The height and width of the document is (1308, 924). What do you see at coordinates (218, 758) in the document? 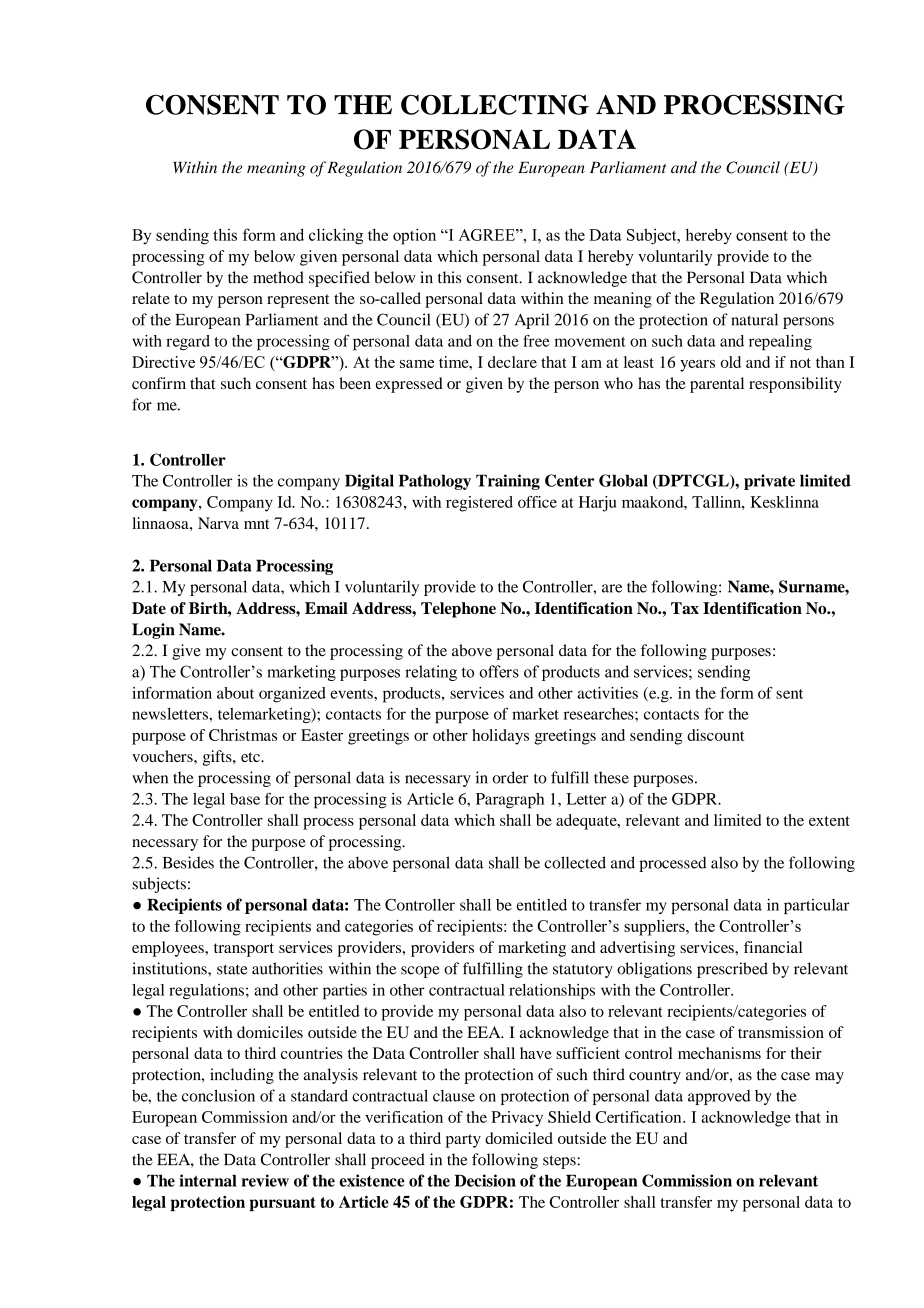
I see `gifts` at bounding box center [218, 758].
